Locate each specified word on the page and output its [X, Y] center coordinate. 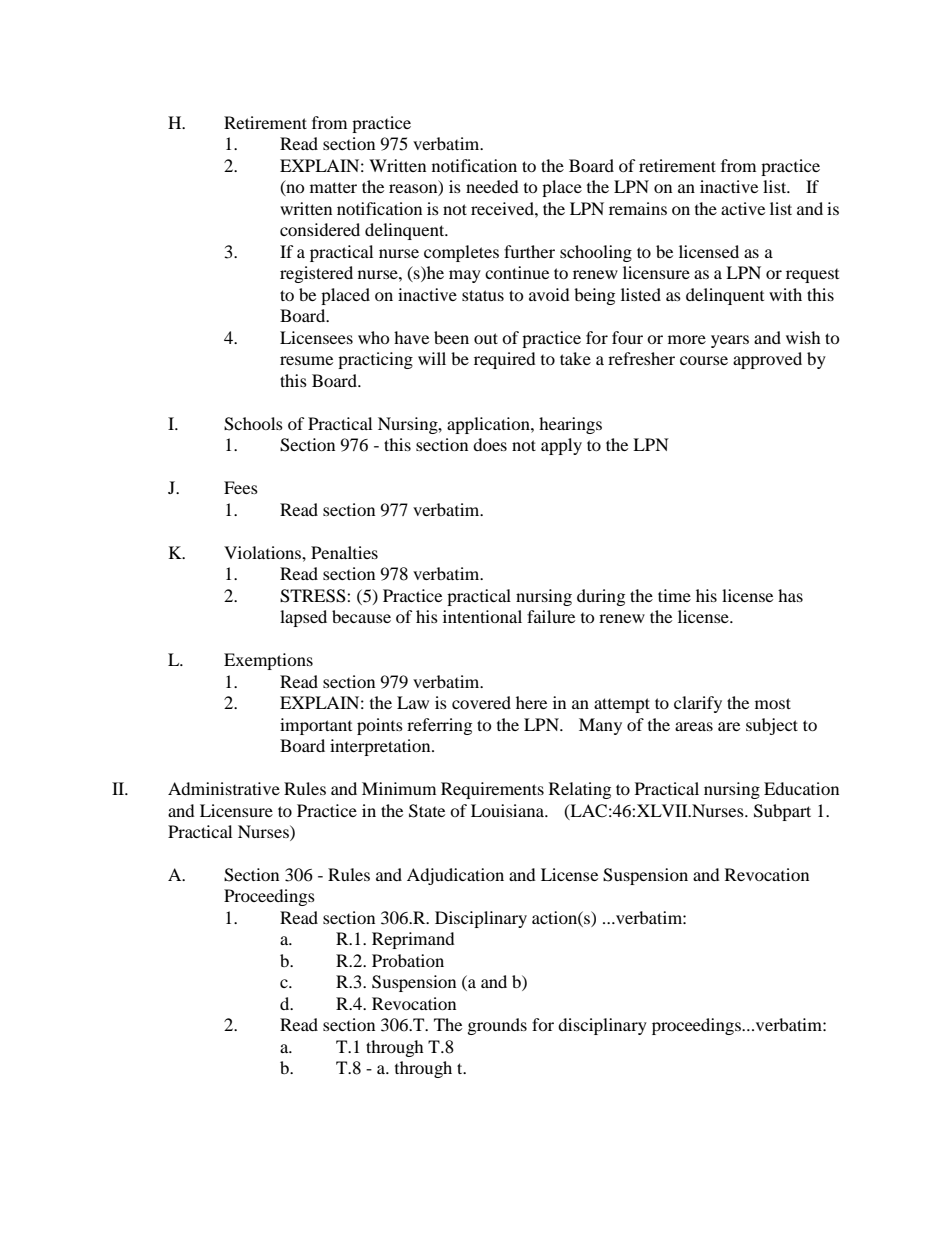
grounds [497, 1026]
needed [492, 186]
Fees [241, 487]
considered [320, 229]
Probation [408, 960]
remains [638, 208]
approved [767, 360]
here [531, 702]
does [490, 444]
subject [772, 726]
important [316, 726]
